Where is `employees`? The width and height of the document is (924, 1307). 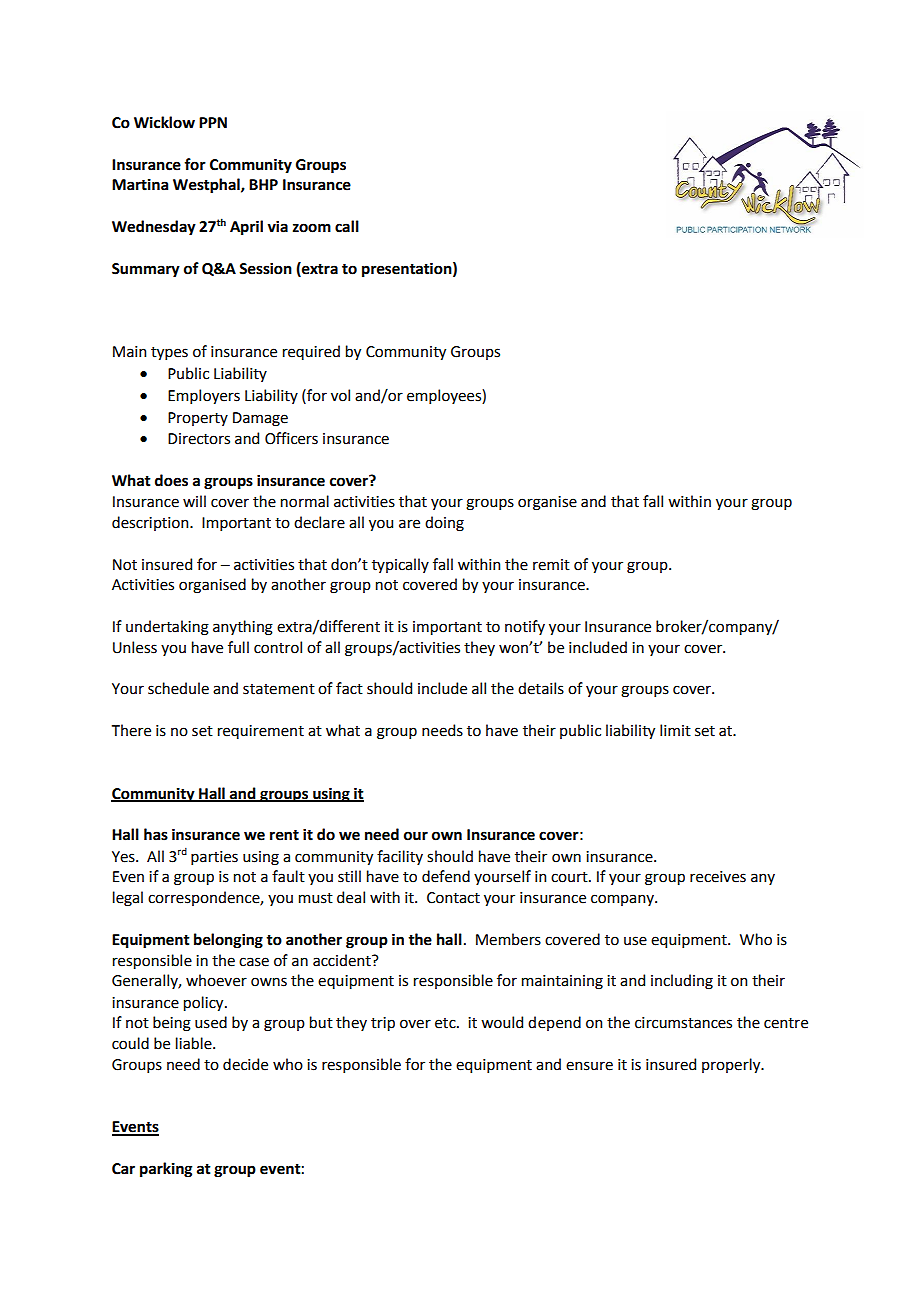
employees is located at coordinates (445, 396).
